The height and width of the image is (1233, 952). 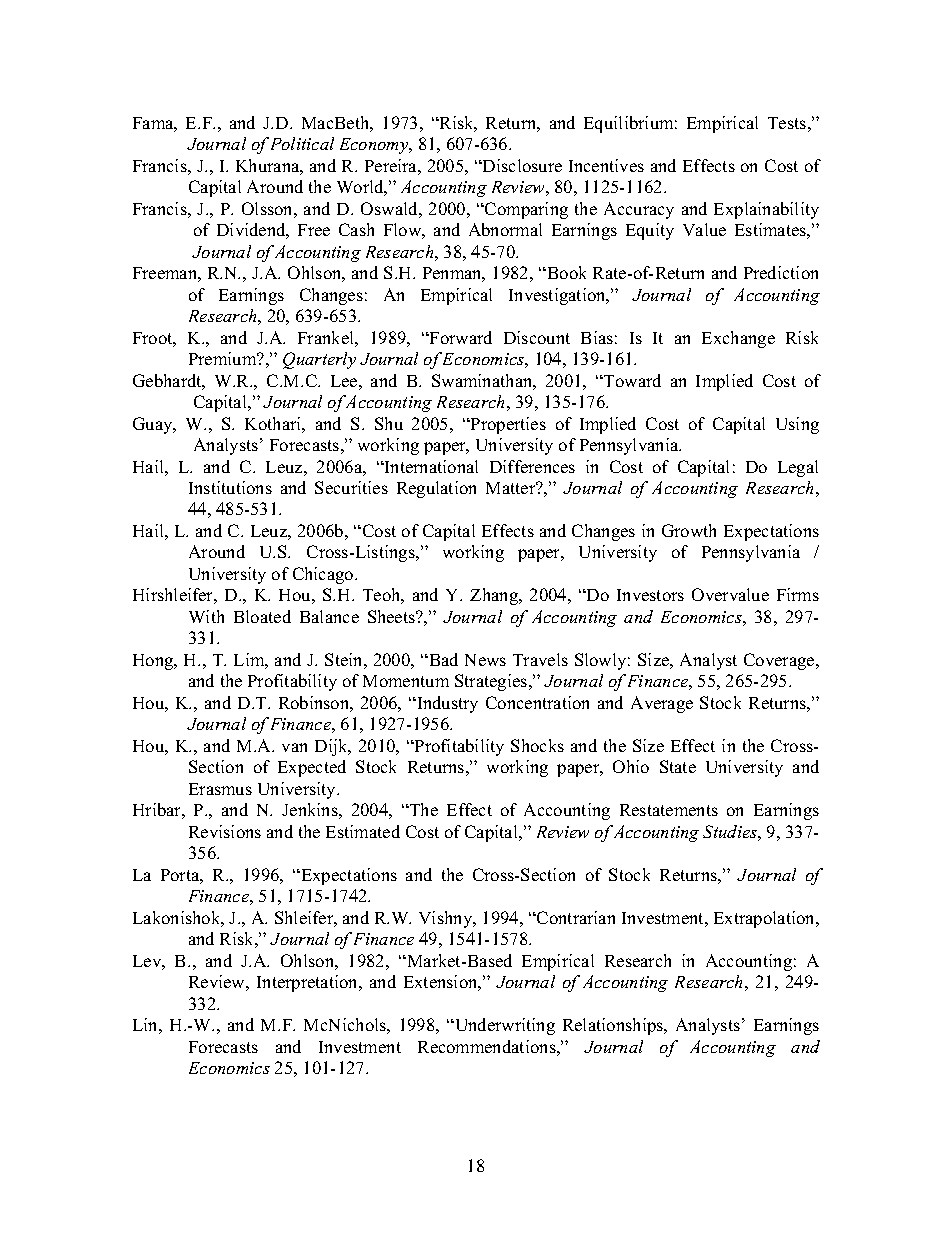 What do you see at coordinates (631, 766) in the image?
I see `Ohio` at bounding box center [631, 766].
